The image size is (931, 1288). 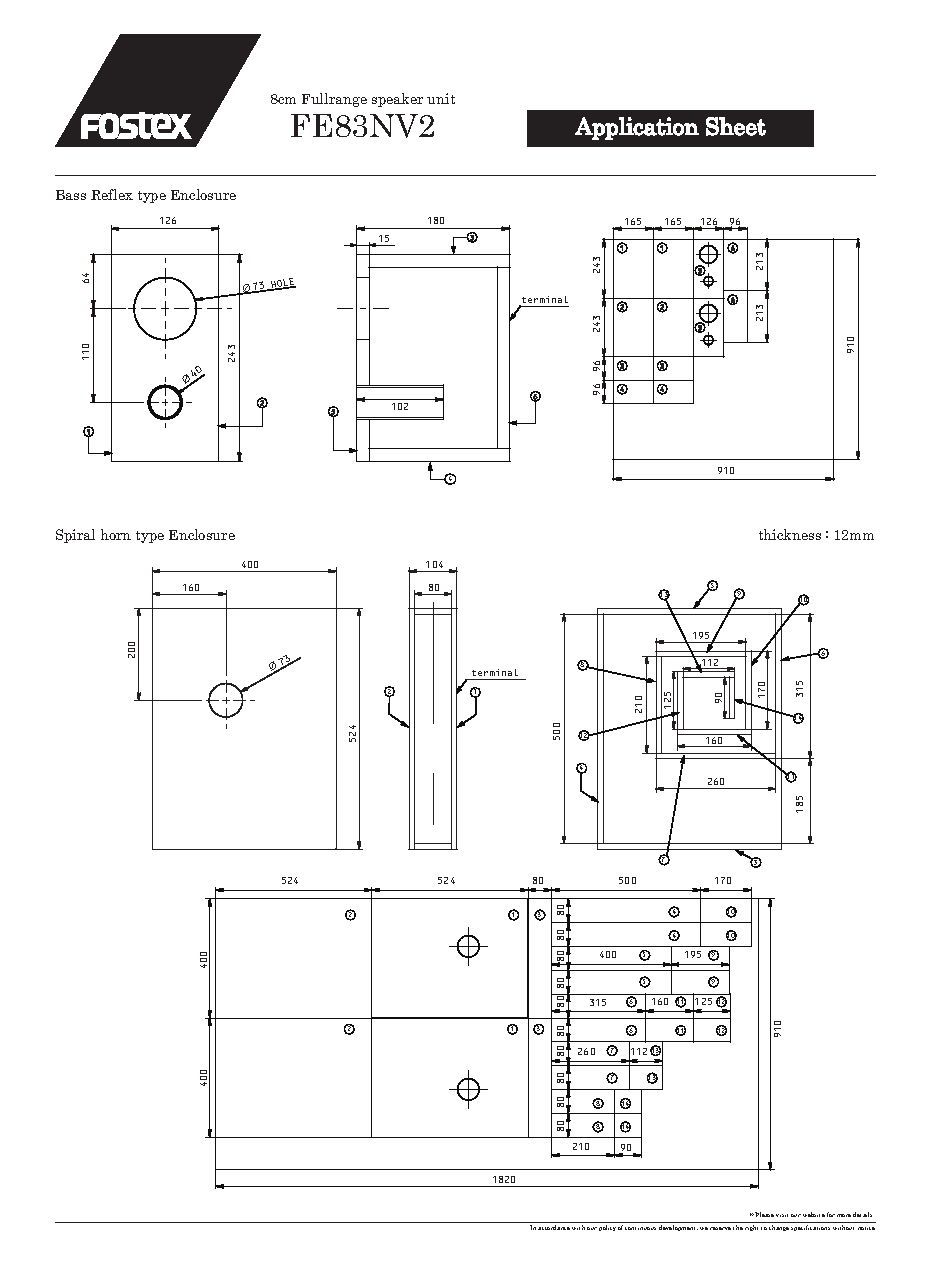 What do you see at coordinates (764, 1214) in the screenshot?
I see `Please` at bounding box center [764, 1214].
